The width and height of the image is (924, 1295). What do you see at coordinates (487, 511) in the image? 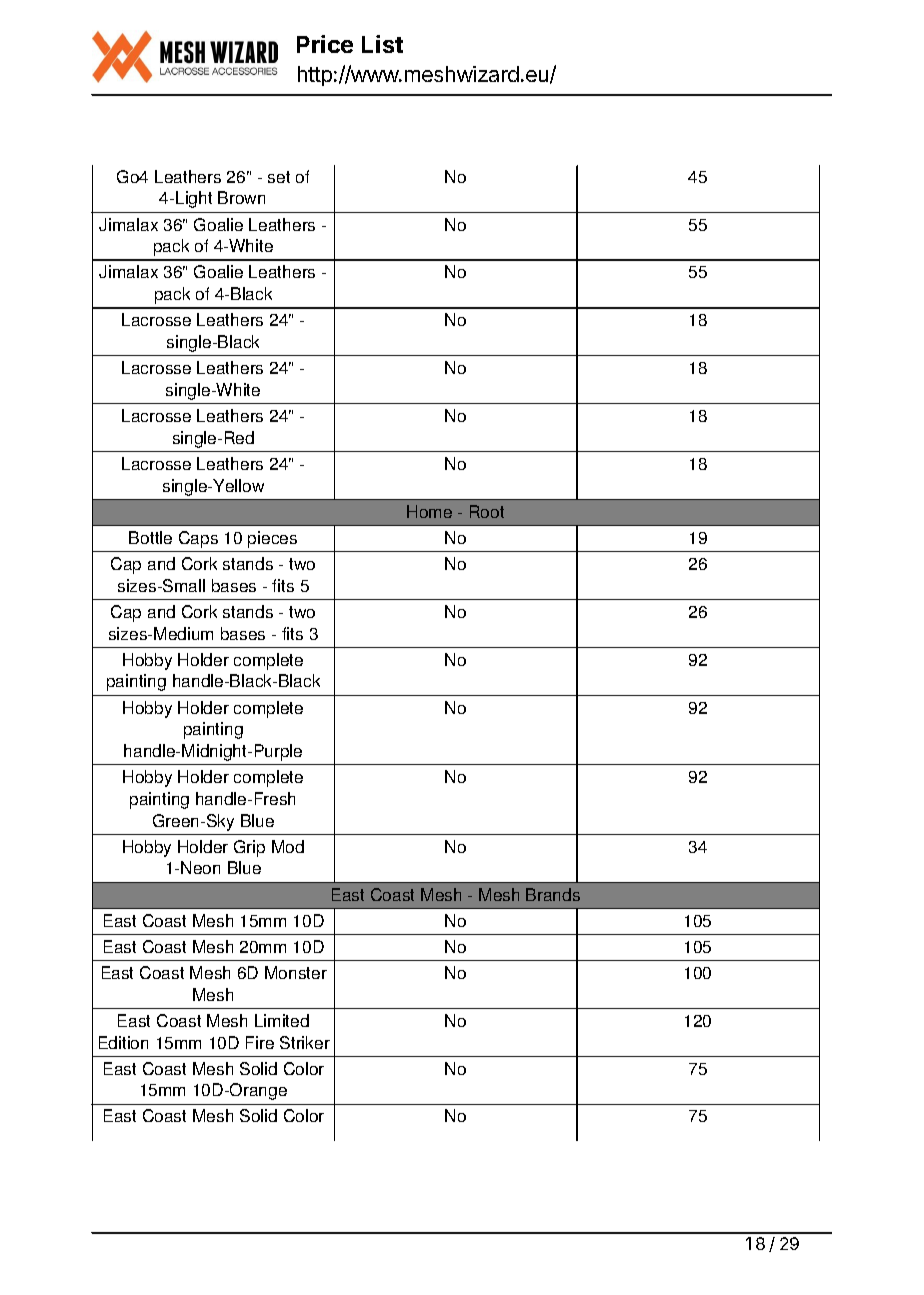
I see `Root` at bounding box center [487, 511].
